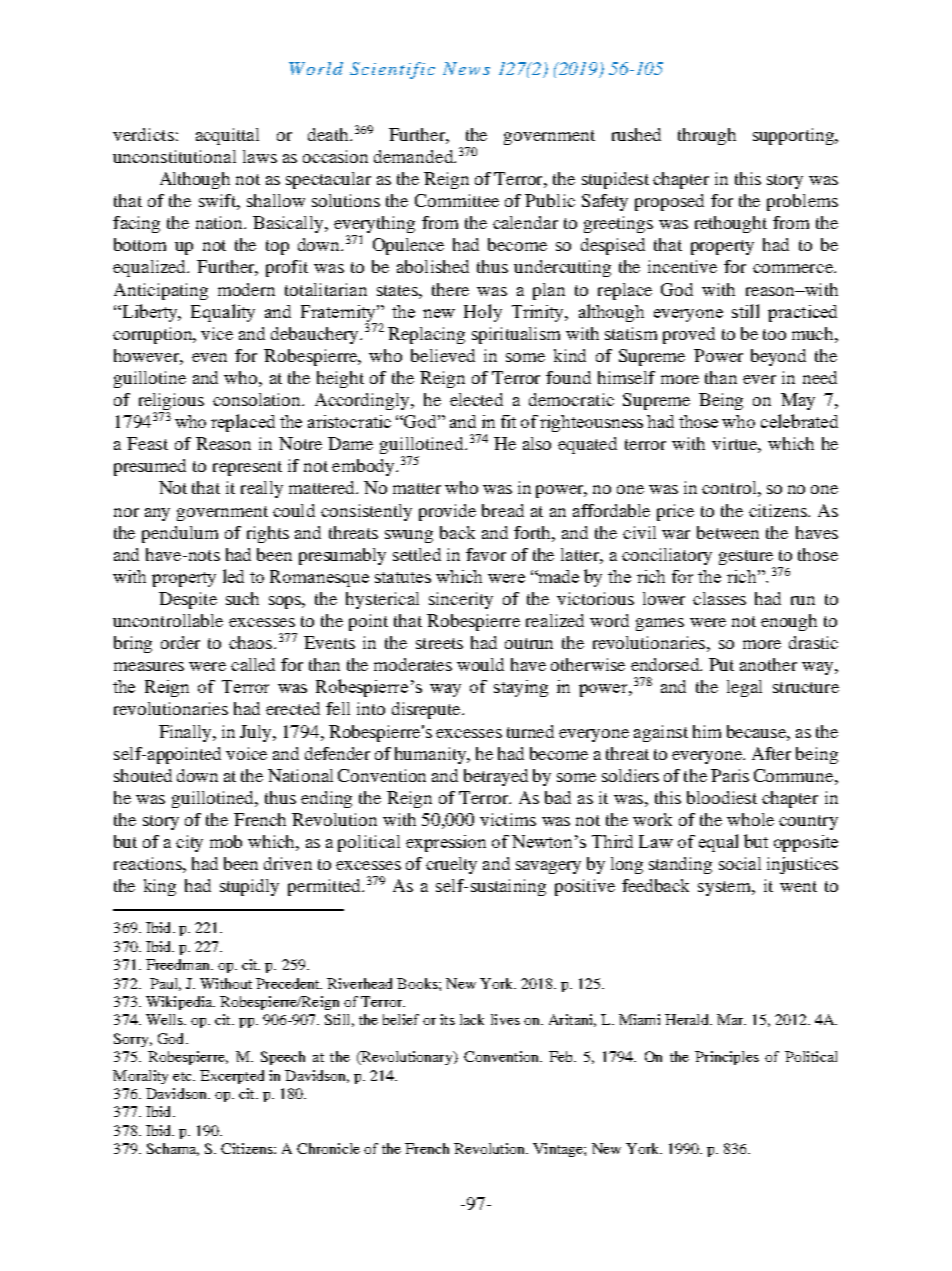 This page has width=952, height=1271. What do you see at coordinates (562, 1056) in the page?
I see `Feb` at bounding box center [562, 1056].
